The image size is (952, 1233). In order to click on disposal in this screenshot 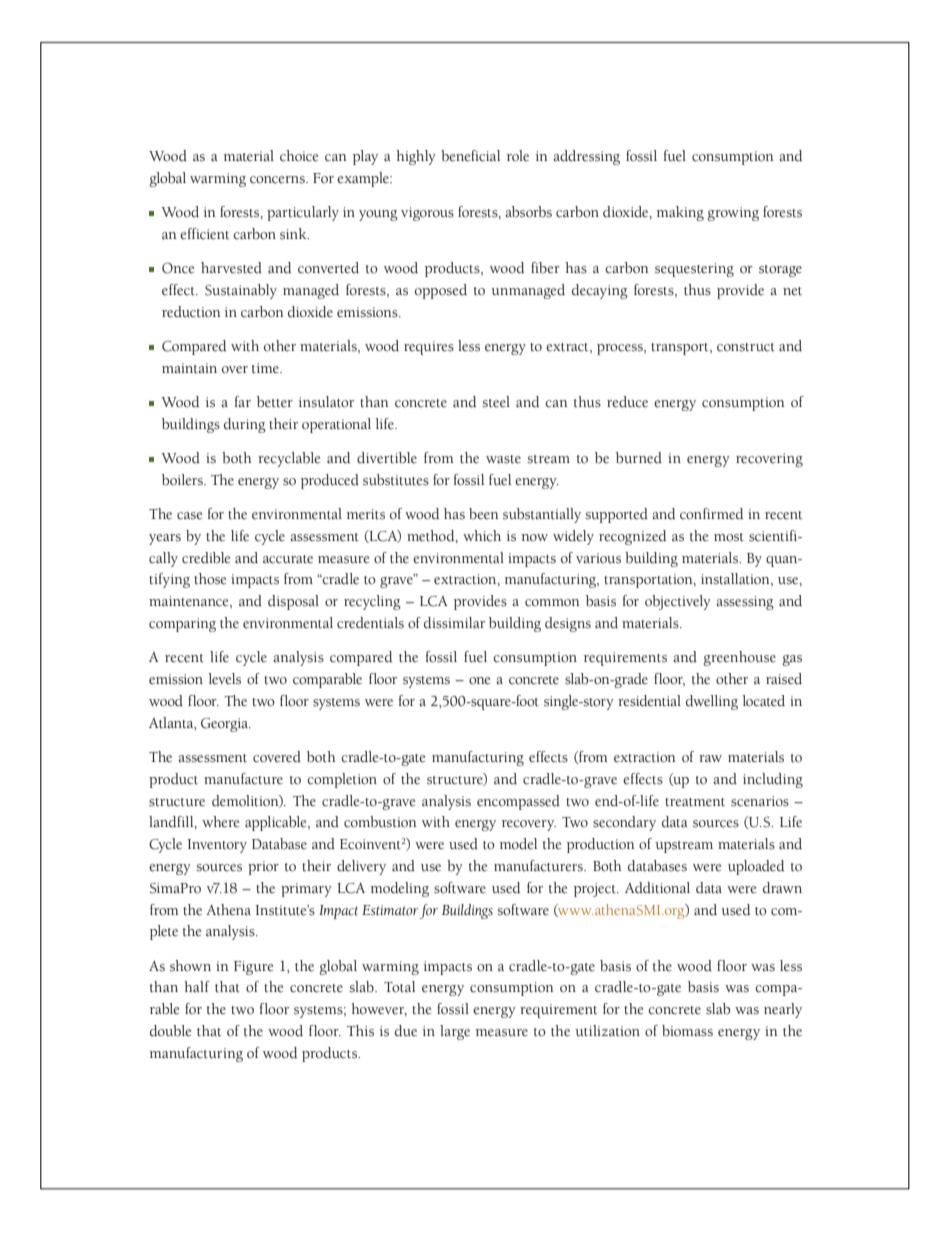, I will do `click(293, 602)`.
